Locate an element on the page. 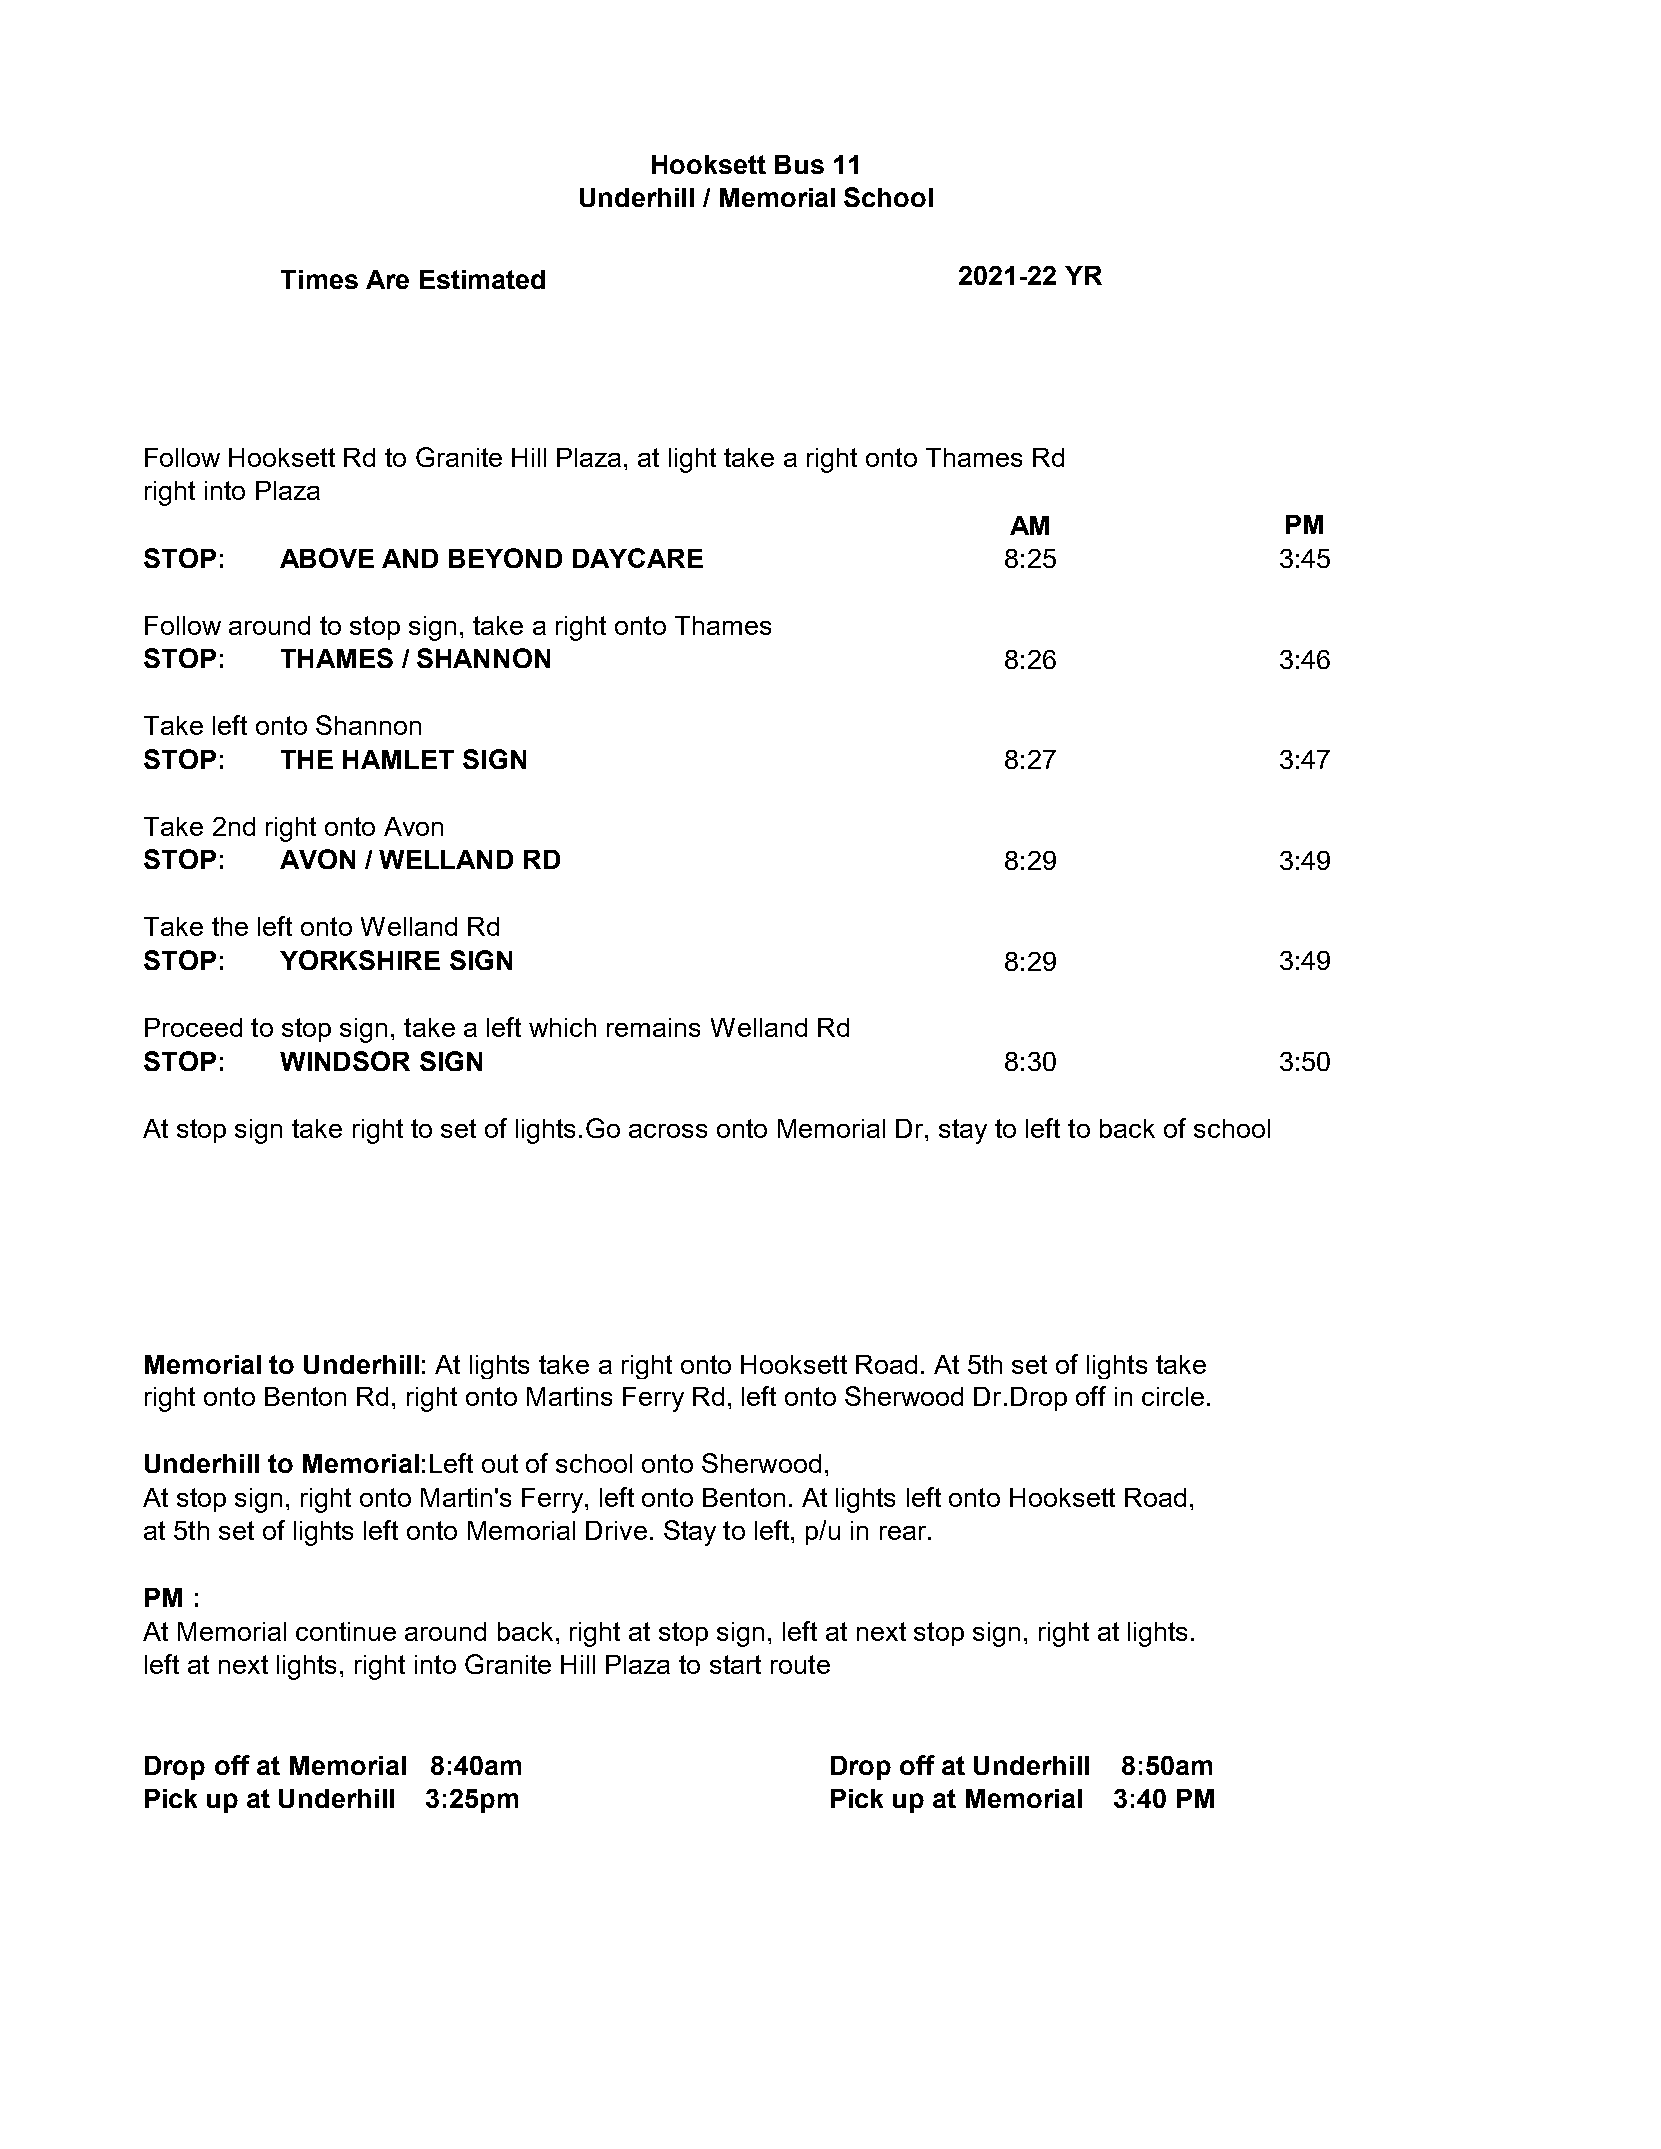 This image has height=2149, width=1661. Bus is located at coordinates (799, 164).
